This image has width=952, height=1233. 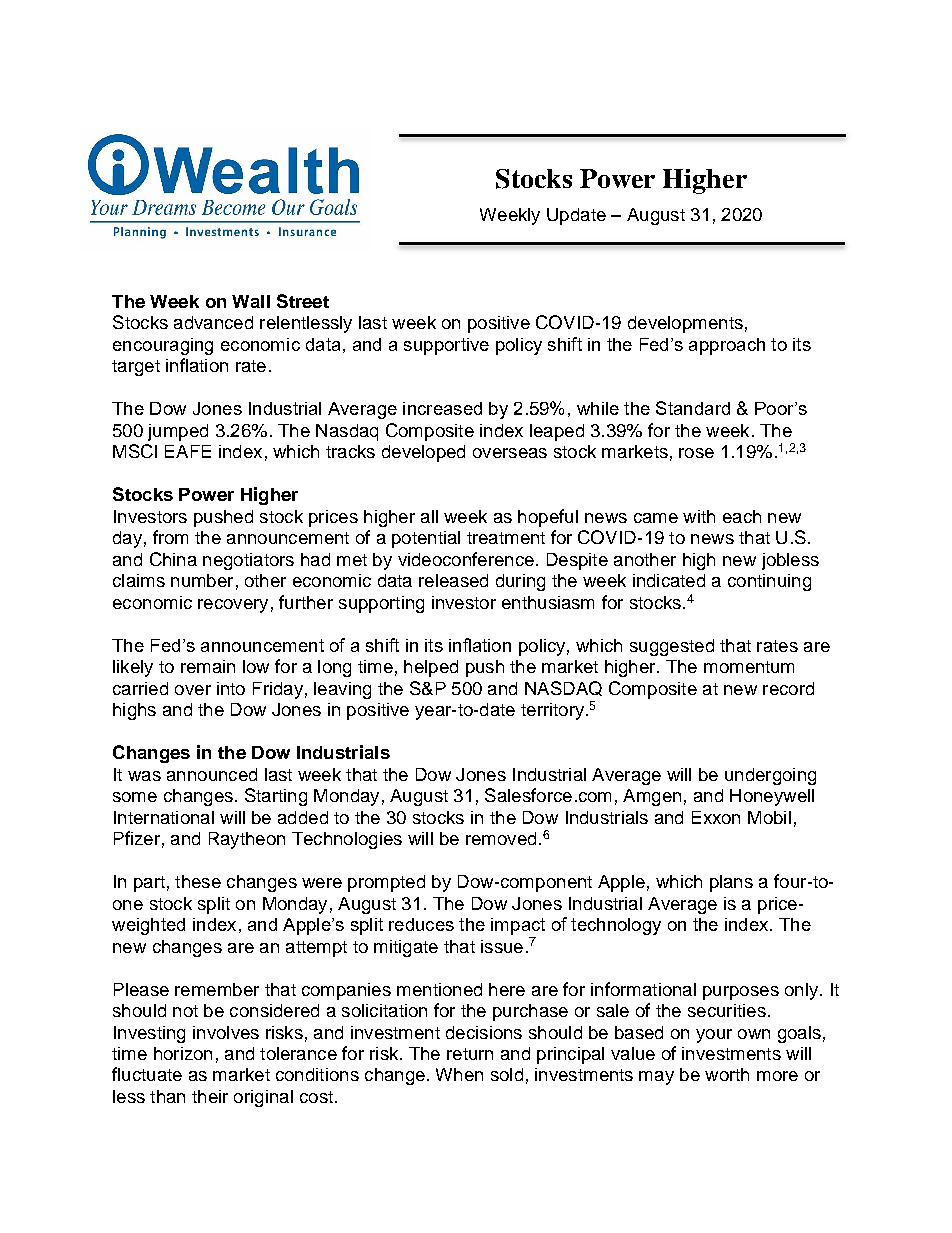 What do you see at coordinates (170, 537) in the image?
I see `from` at bounding box center [170, 537].
